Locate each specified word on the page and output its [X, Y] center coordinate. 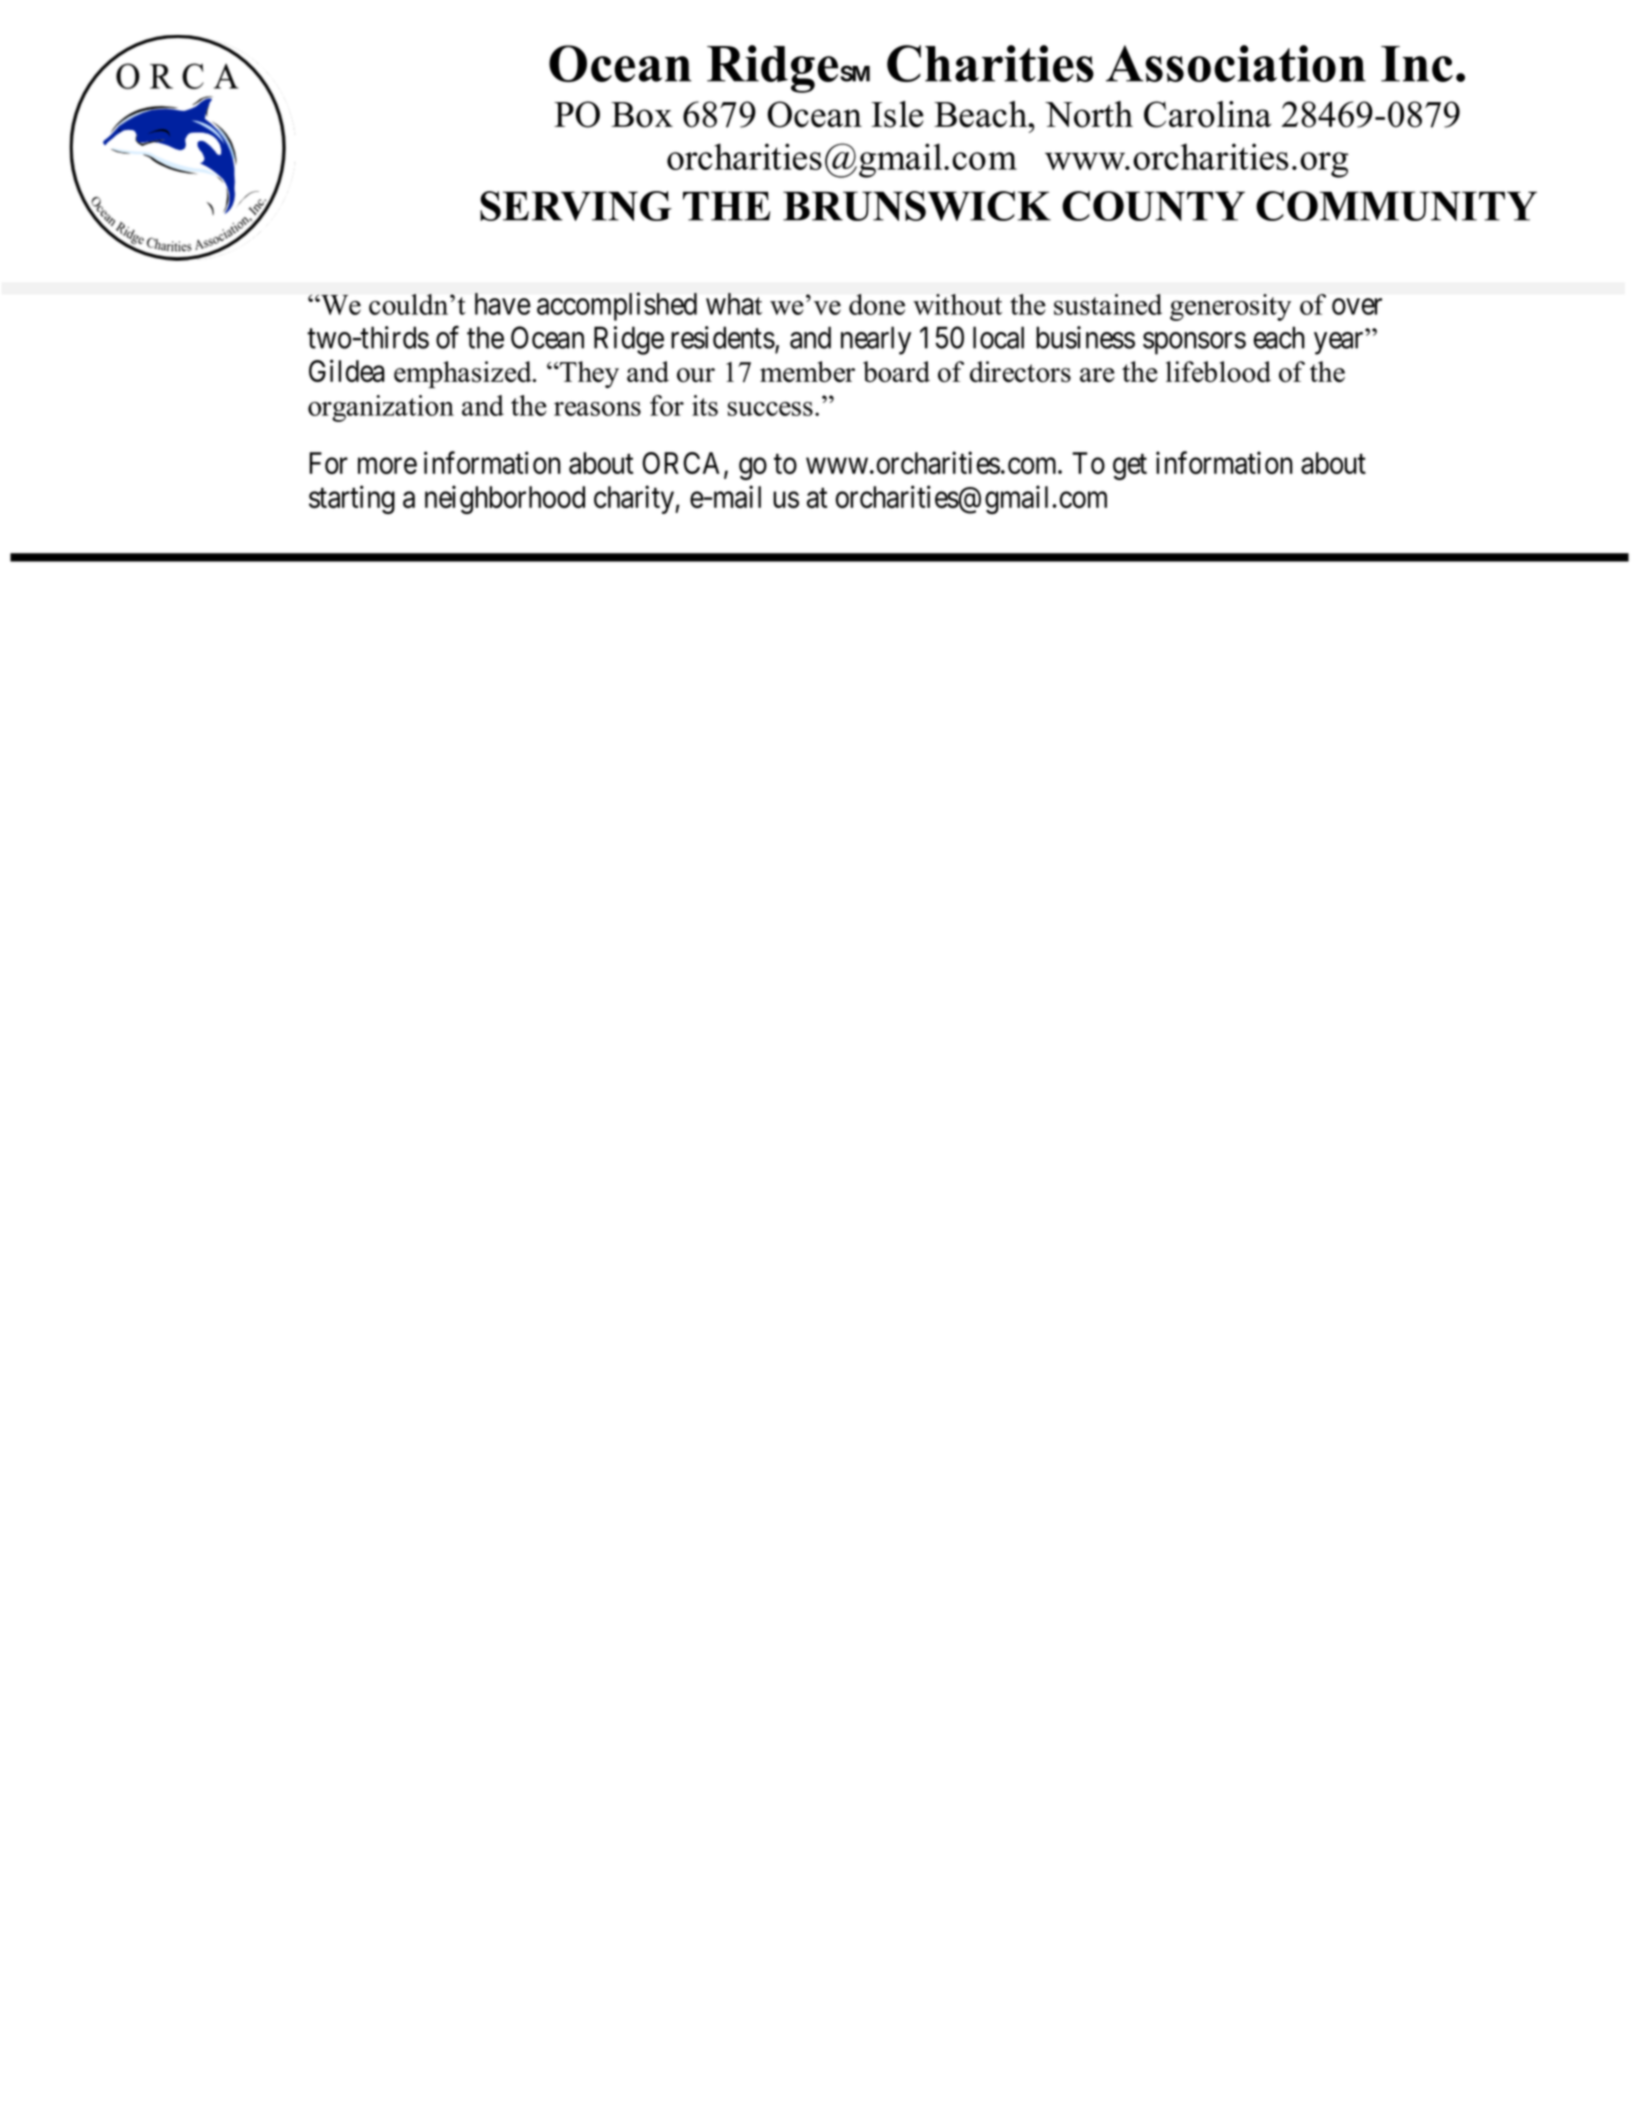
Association [1236, 63]
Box [642, 115]
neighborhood [505, 499]
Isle [897, 114]
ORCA [683, 464]
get [1130, 467]
